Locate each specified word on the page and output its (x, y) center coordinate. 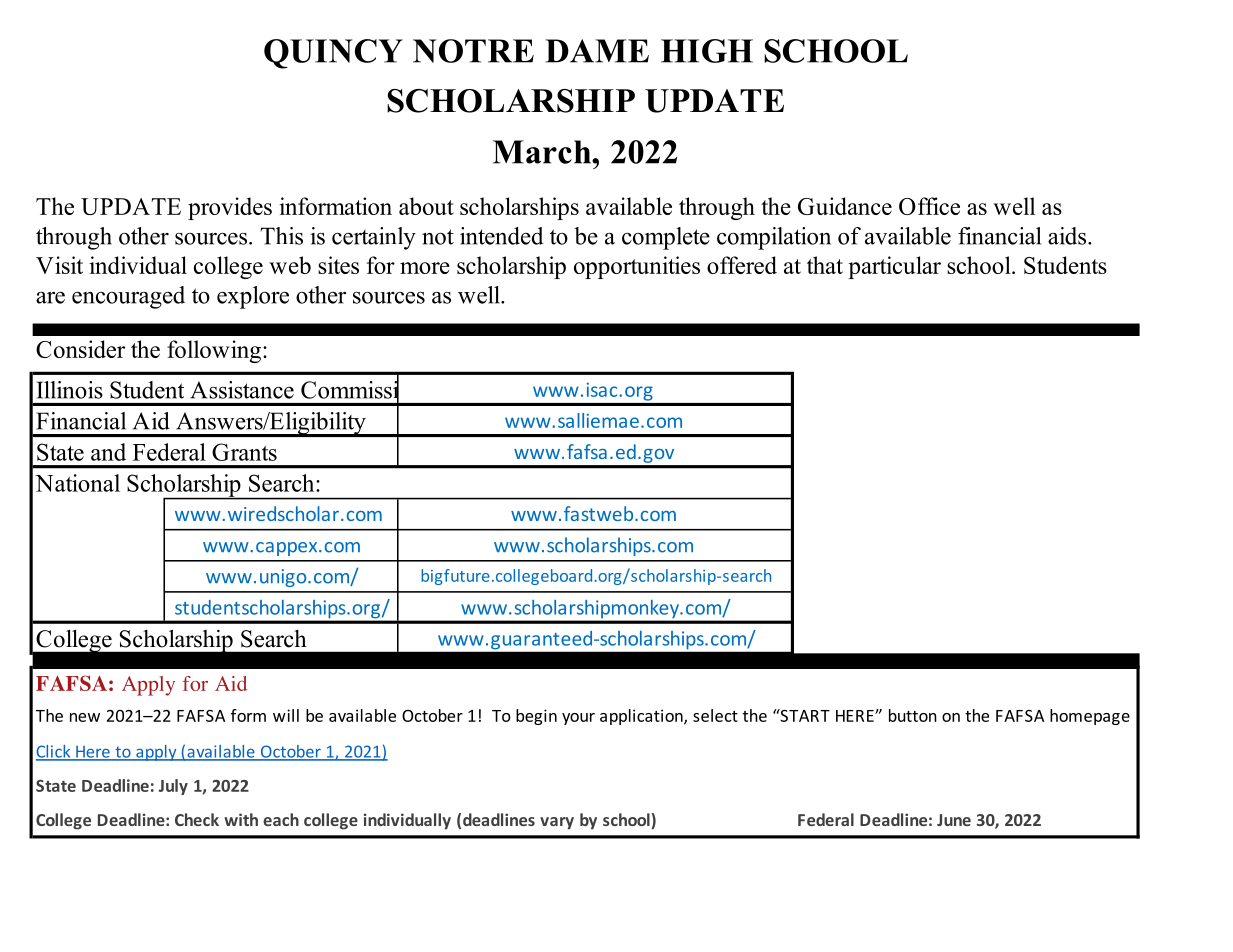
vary (557, 823)
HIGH (707, 51)
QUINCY (333, 54)
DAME (597, 51)
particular (894, 267)
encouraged (128, 297)
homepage (1090, 717)
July (173, 787)
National (77, 483)
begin (536, 717)
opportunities (637, 267)
